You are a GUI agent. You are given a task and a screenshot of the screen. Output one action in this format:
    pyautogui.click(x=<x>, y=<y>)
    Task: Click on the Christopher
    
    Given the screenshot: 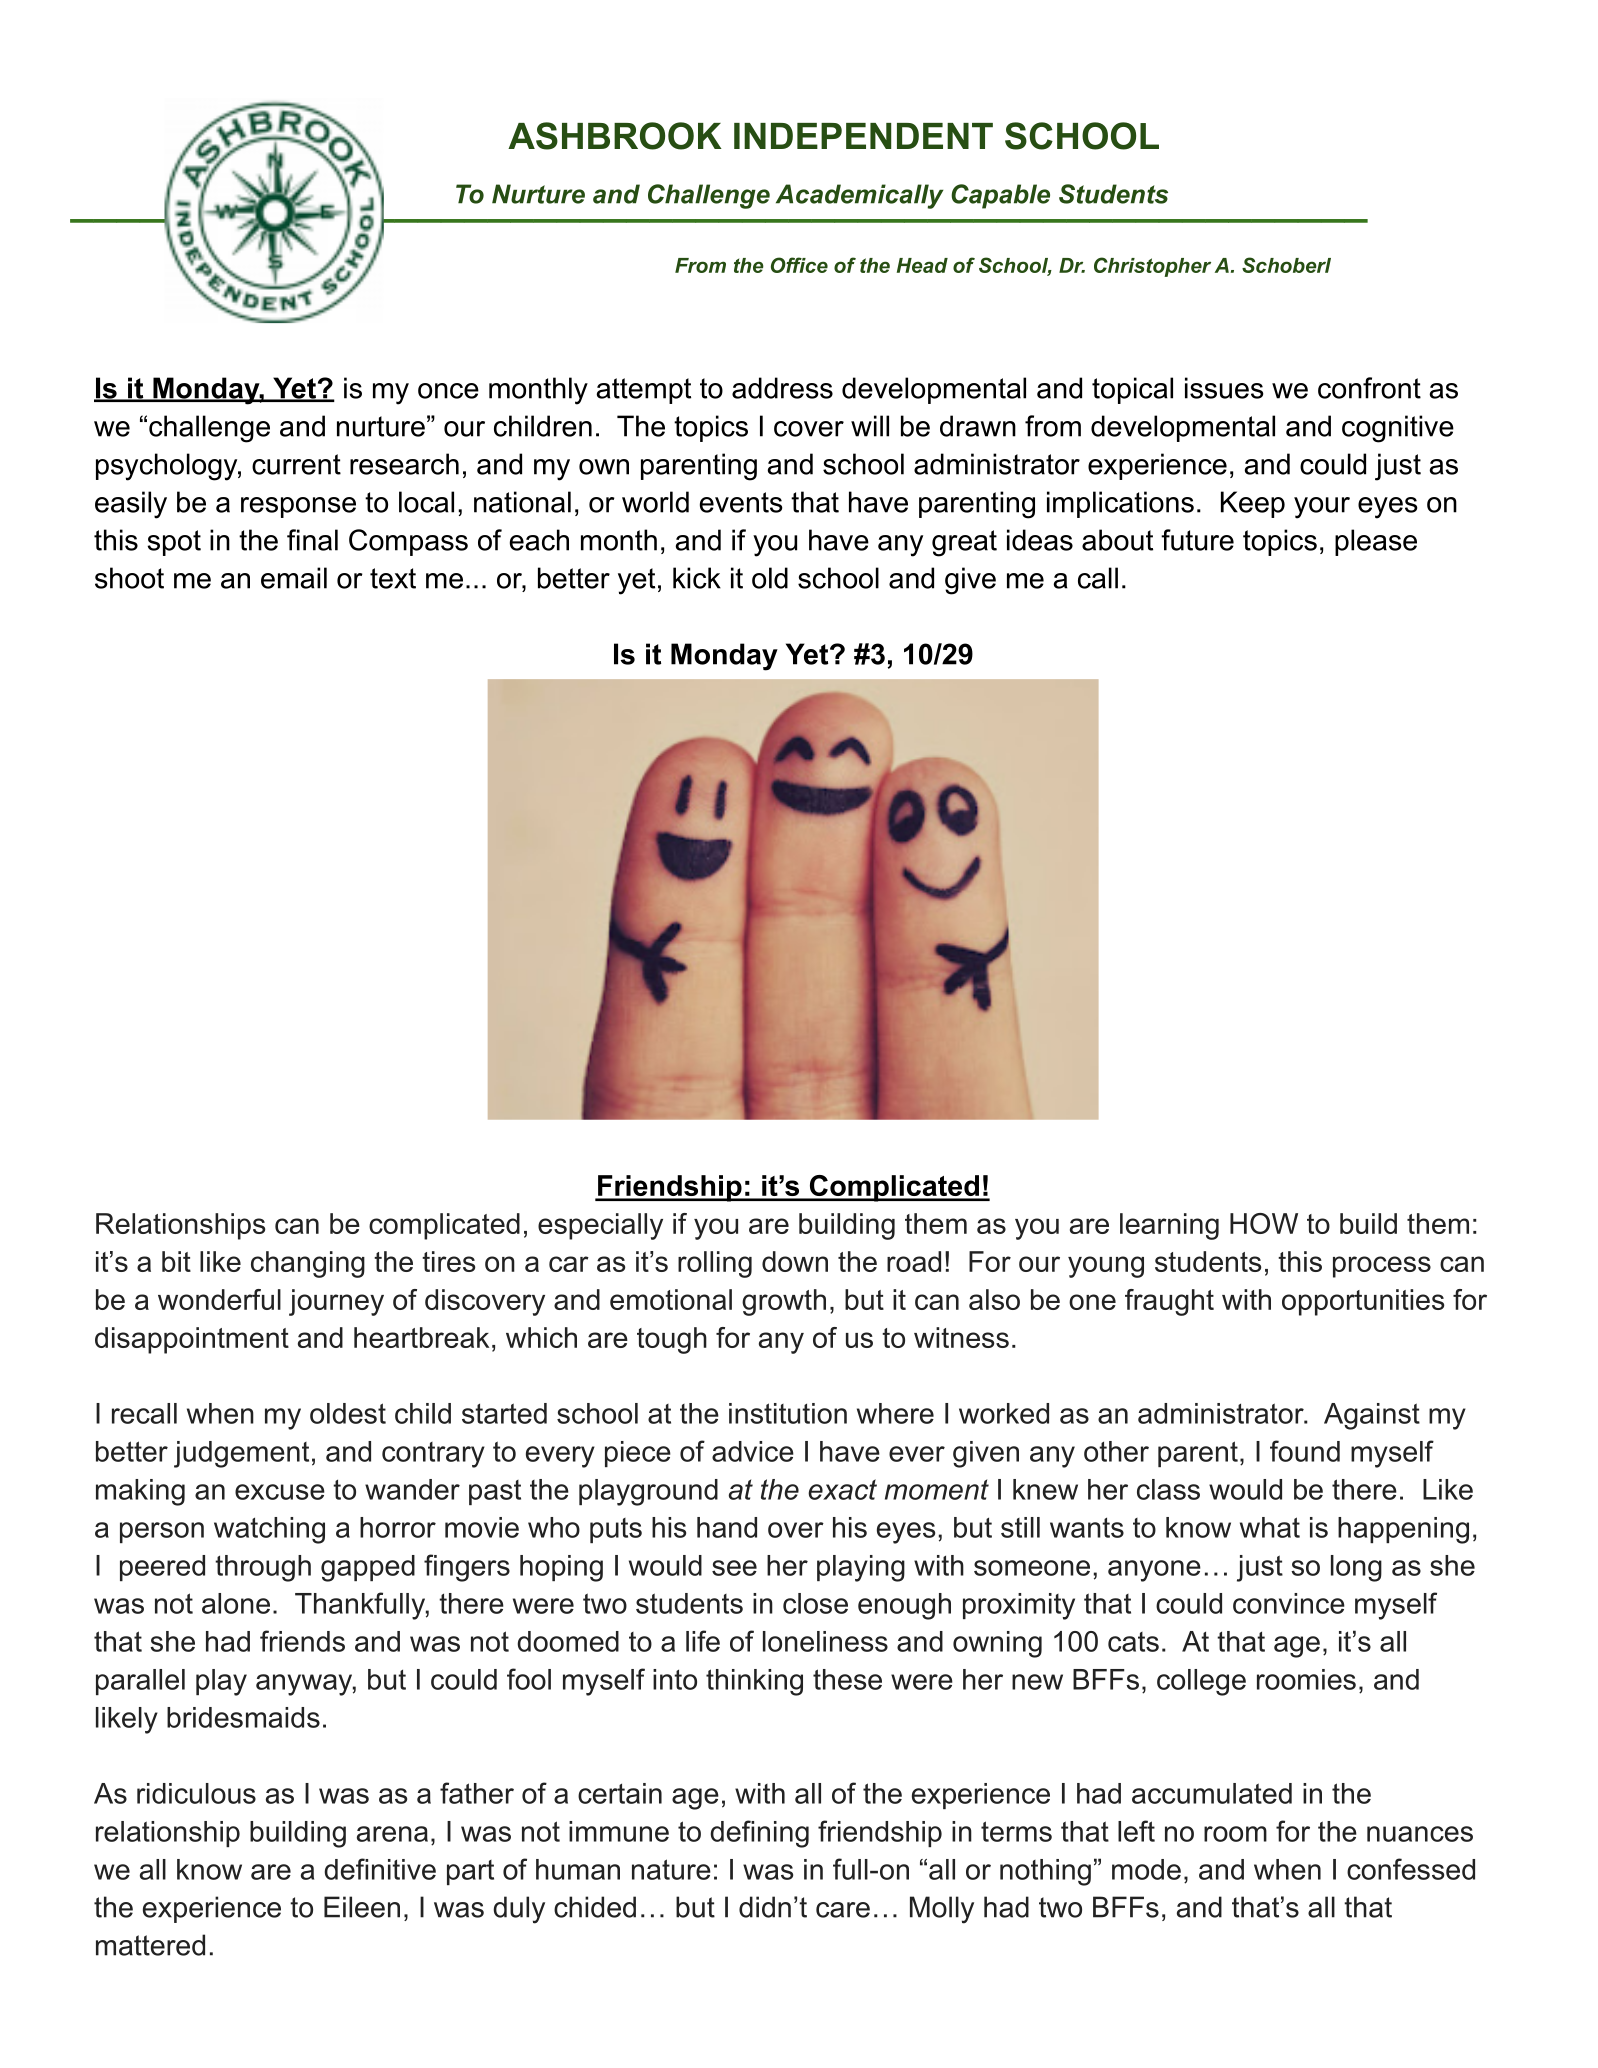 What is the action you would take?
    pyautogui.click(x=1152, y=267)
